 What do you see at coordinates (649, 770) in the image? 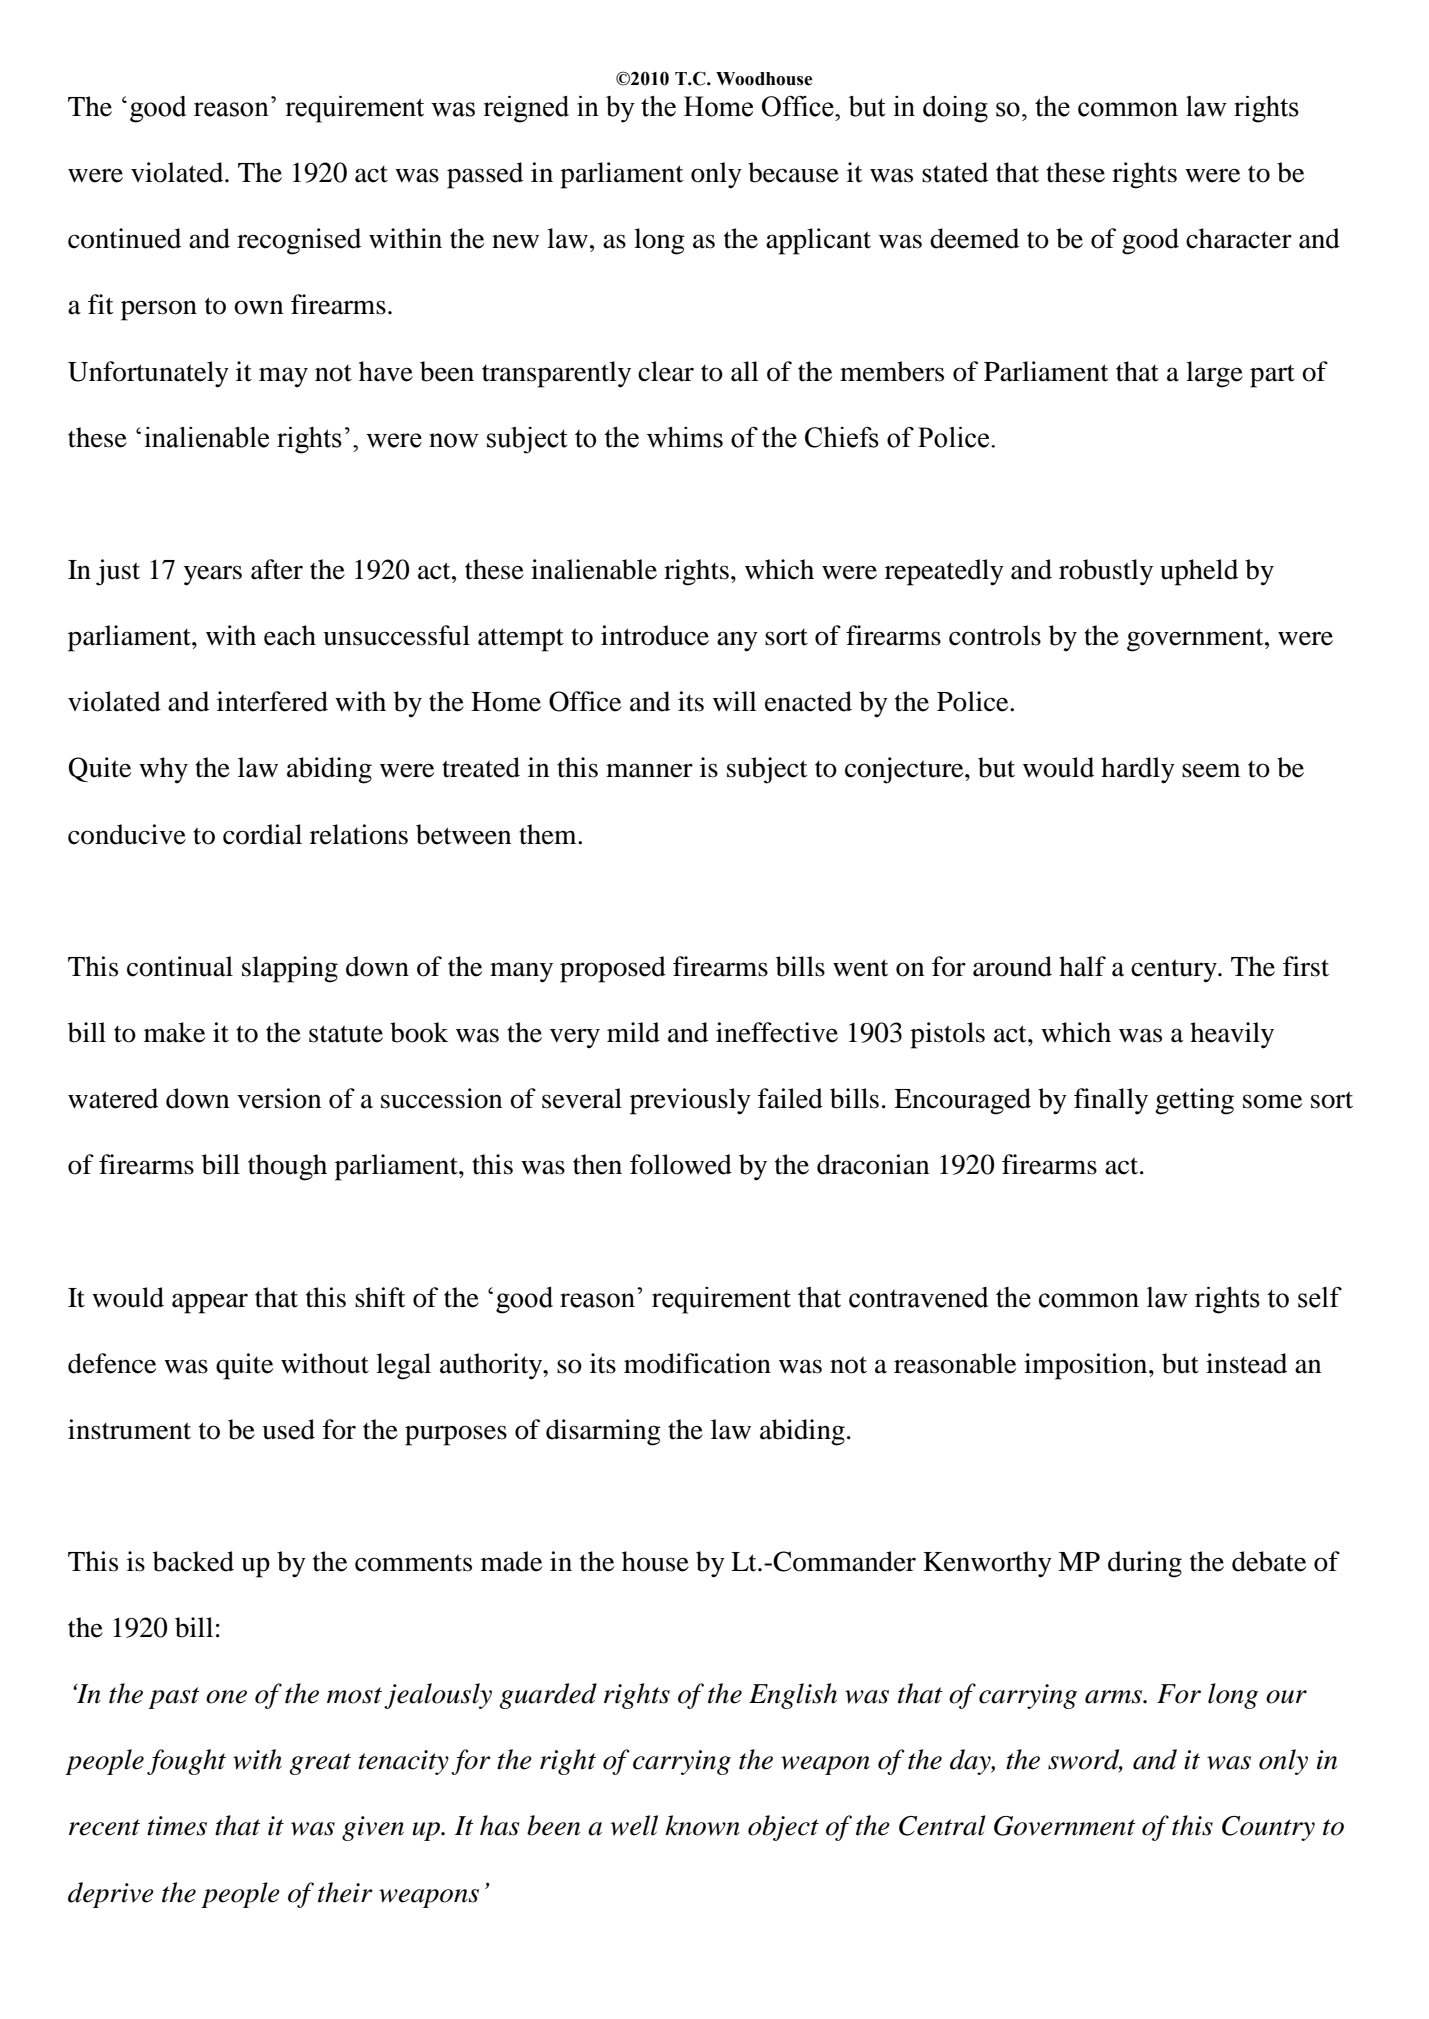
I see `manner` at bounding box center [649, 770].
